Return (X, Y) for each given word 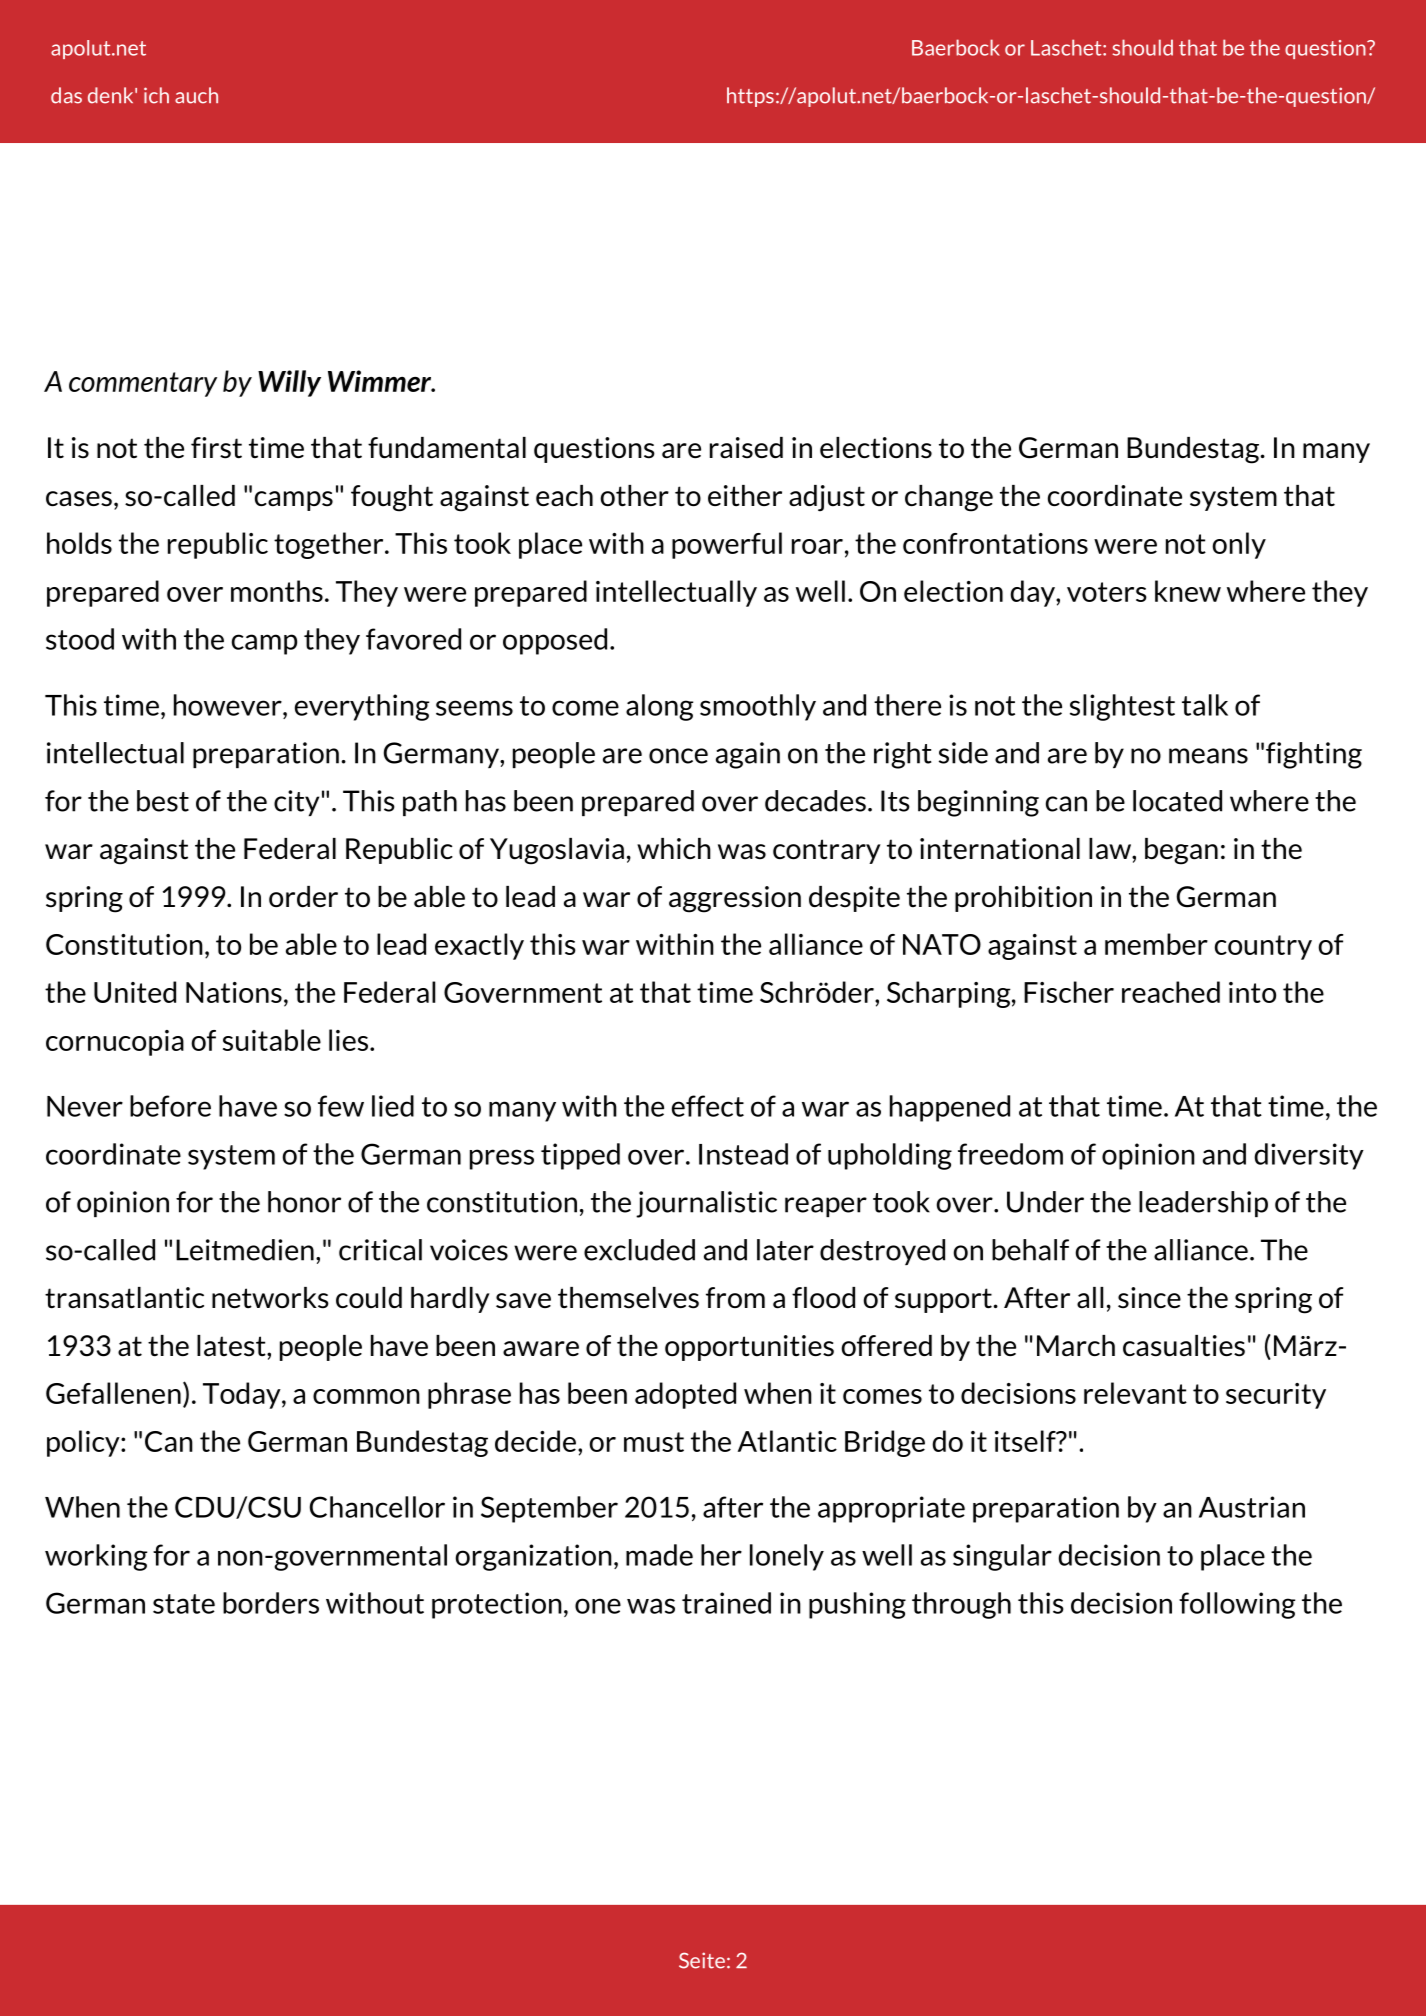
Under (1045, 1202)
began (1181, 851)
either (745, 496)
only (1239, 545)
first (216, 448)
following (1237, 1605)
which (674, 848)
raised (746, 448)
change (949, 498)
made (659, 1555)
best (163, 801)
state (184, 1604)
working (96, 1557)
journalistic (706, 1204)
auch (196, 95)
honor (304, 1202)
